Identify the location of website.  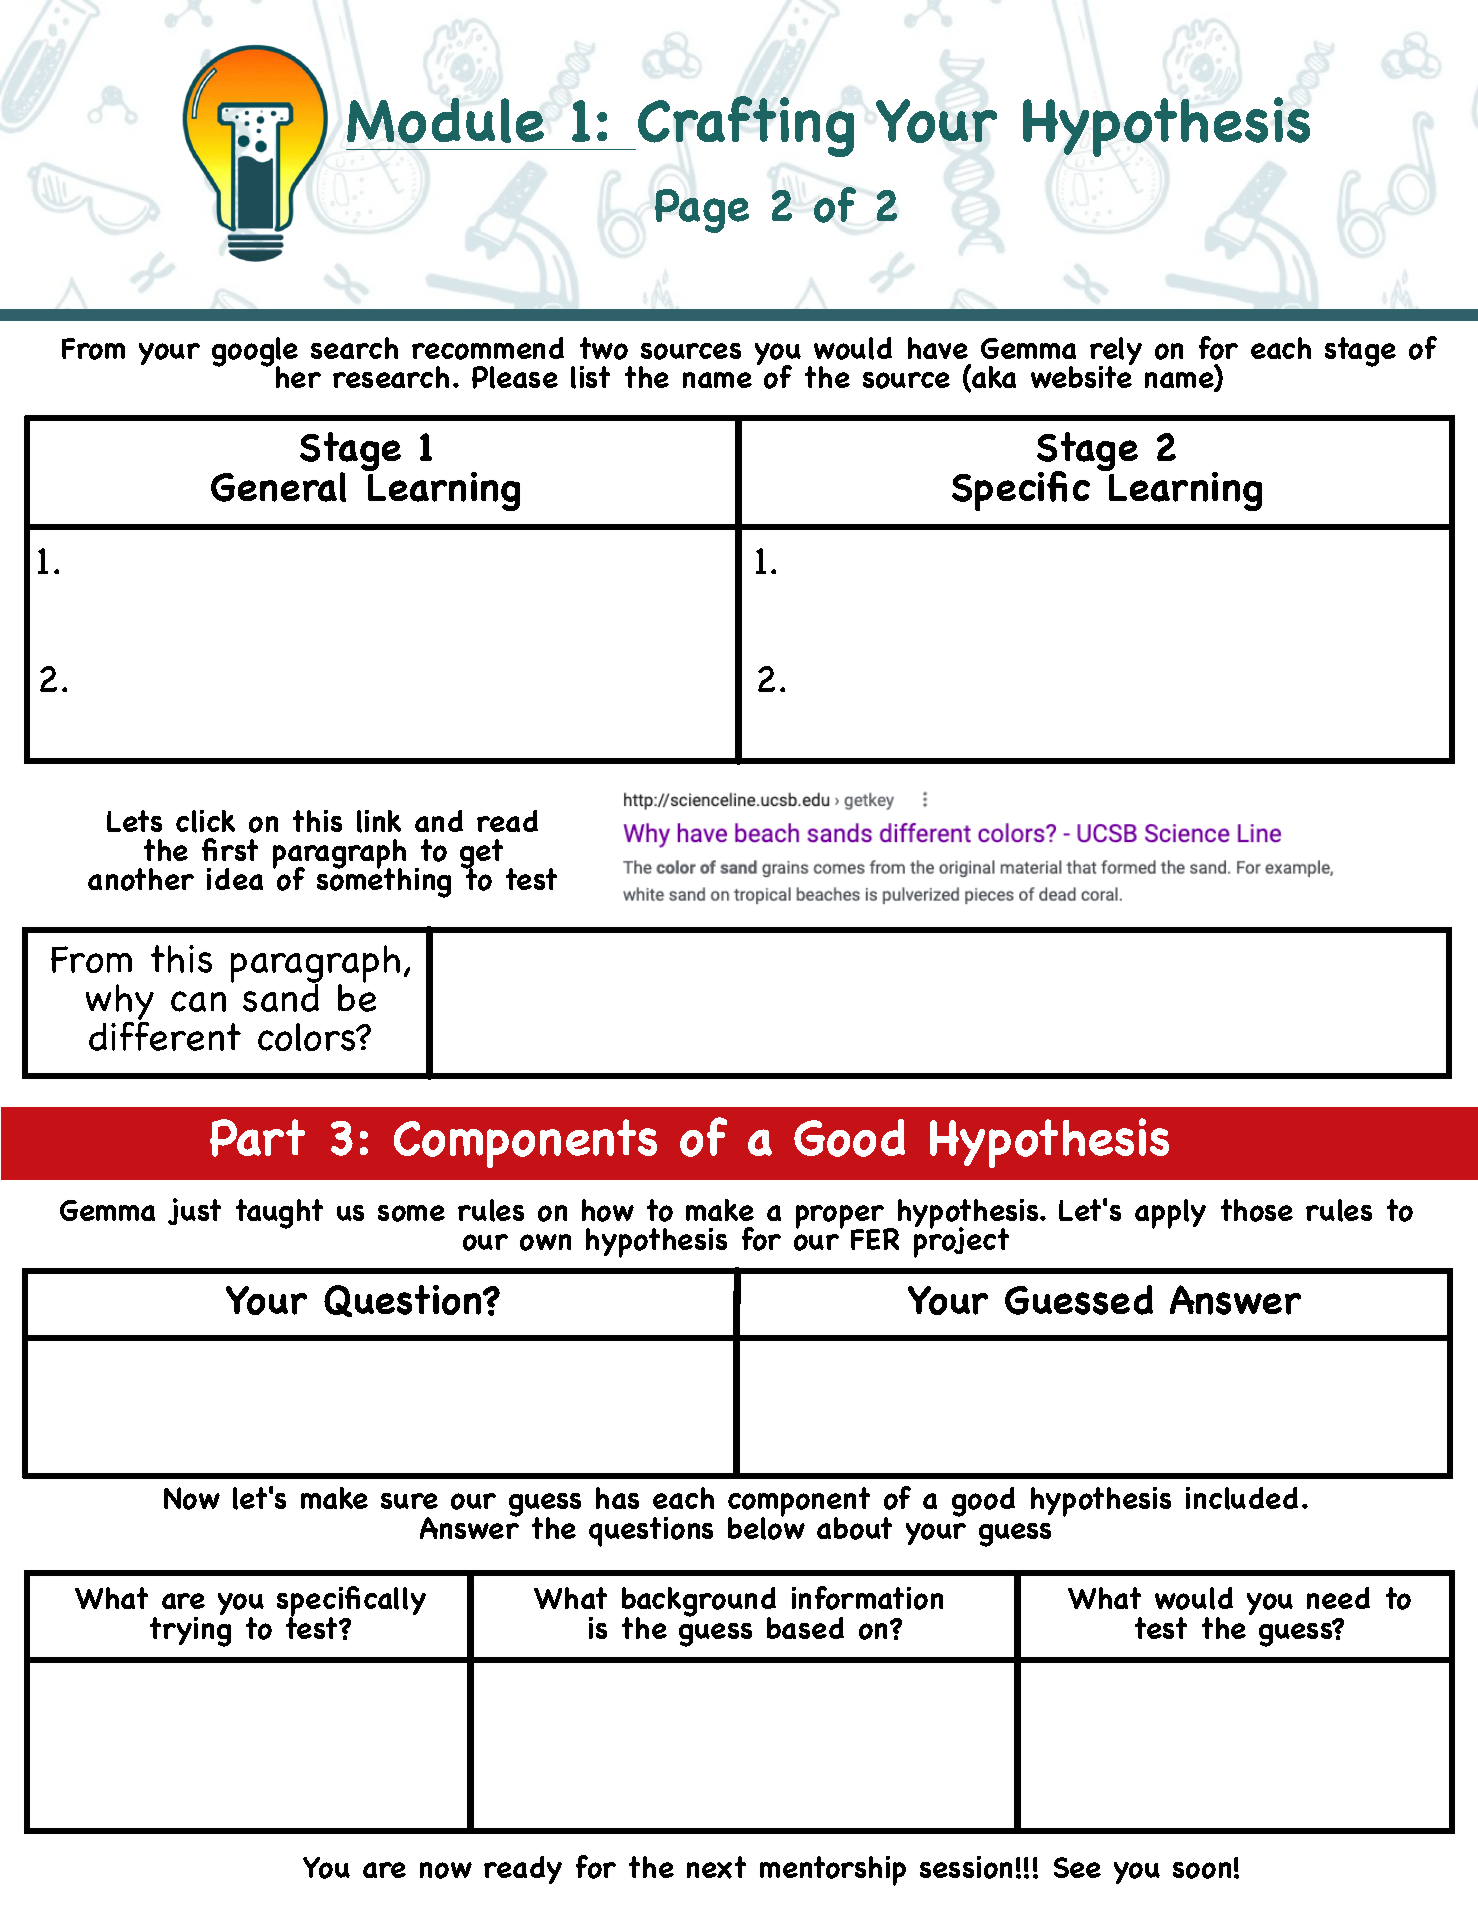
(1082, 375).
